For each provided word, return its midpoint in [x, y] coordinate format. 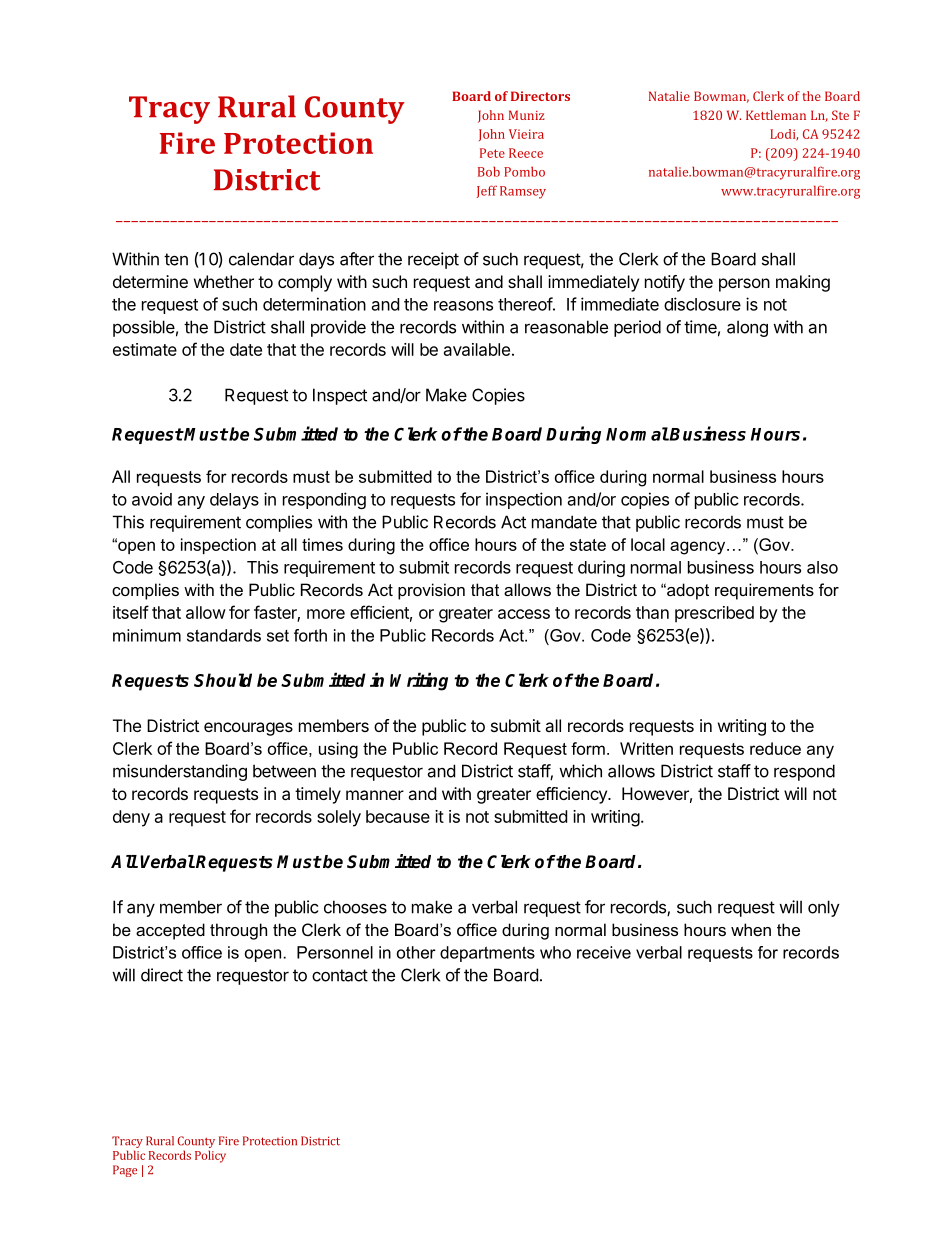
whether [224, 281]
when [751, 929]
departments [487, 954]
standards [224, 635]
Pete [492, 153]
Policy [210, 1156]
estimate [145, 349]
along [747, 328]
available [477, 349]
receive [604, 952]
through [238, 931]
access [524, 614]
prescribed [714, 614]
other [416, 952]
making [803, 283]
